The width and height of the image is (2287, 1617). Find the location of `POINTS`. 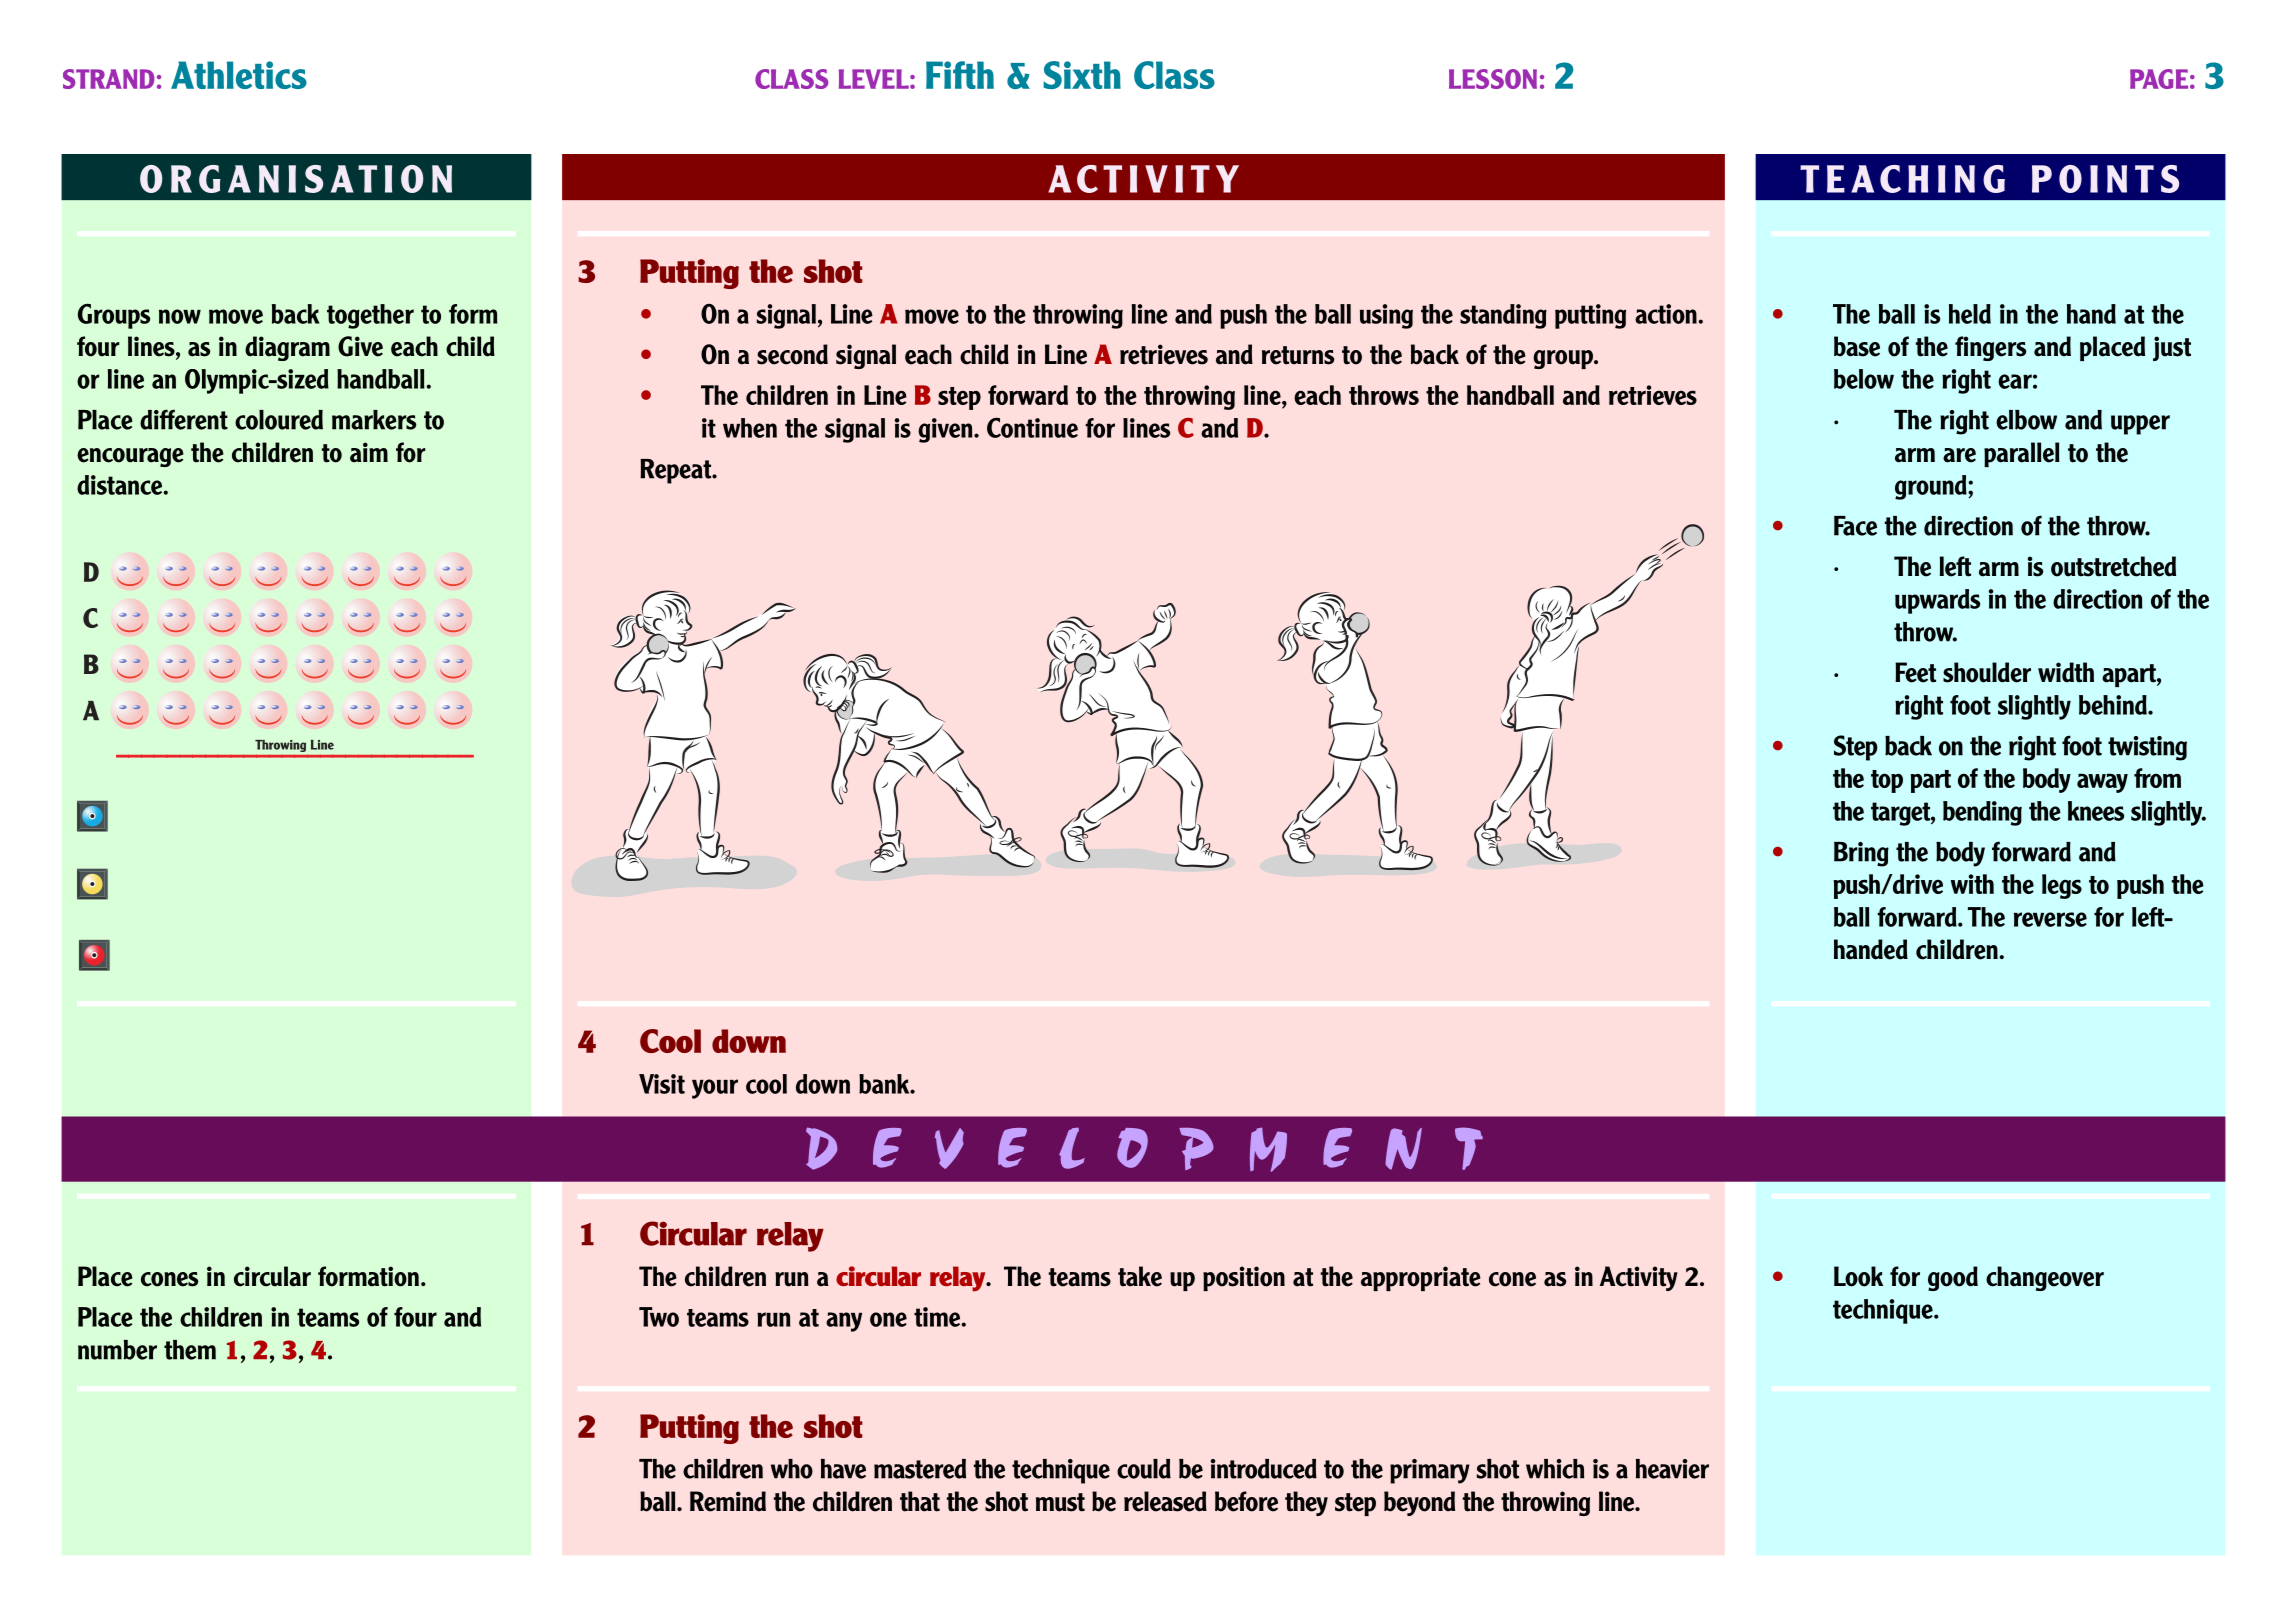

POINTS is located at coordinates (2105, 179).
